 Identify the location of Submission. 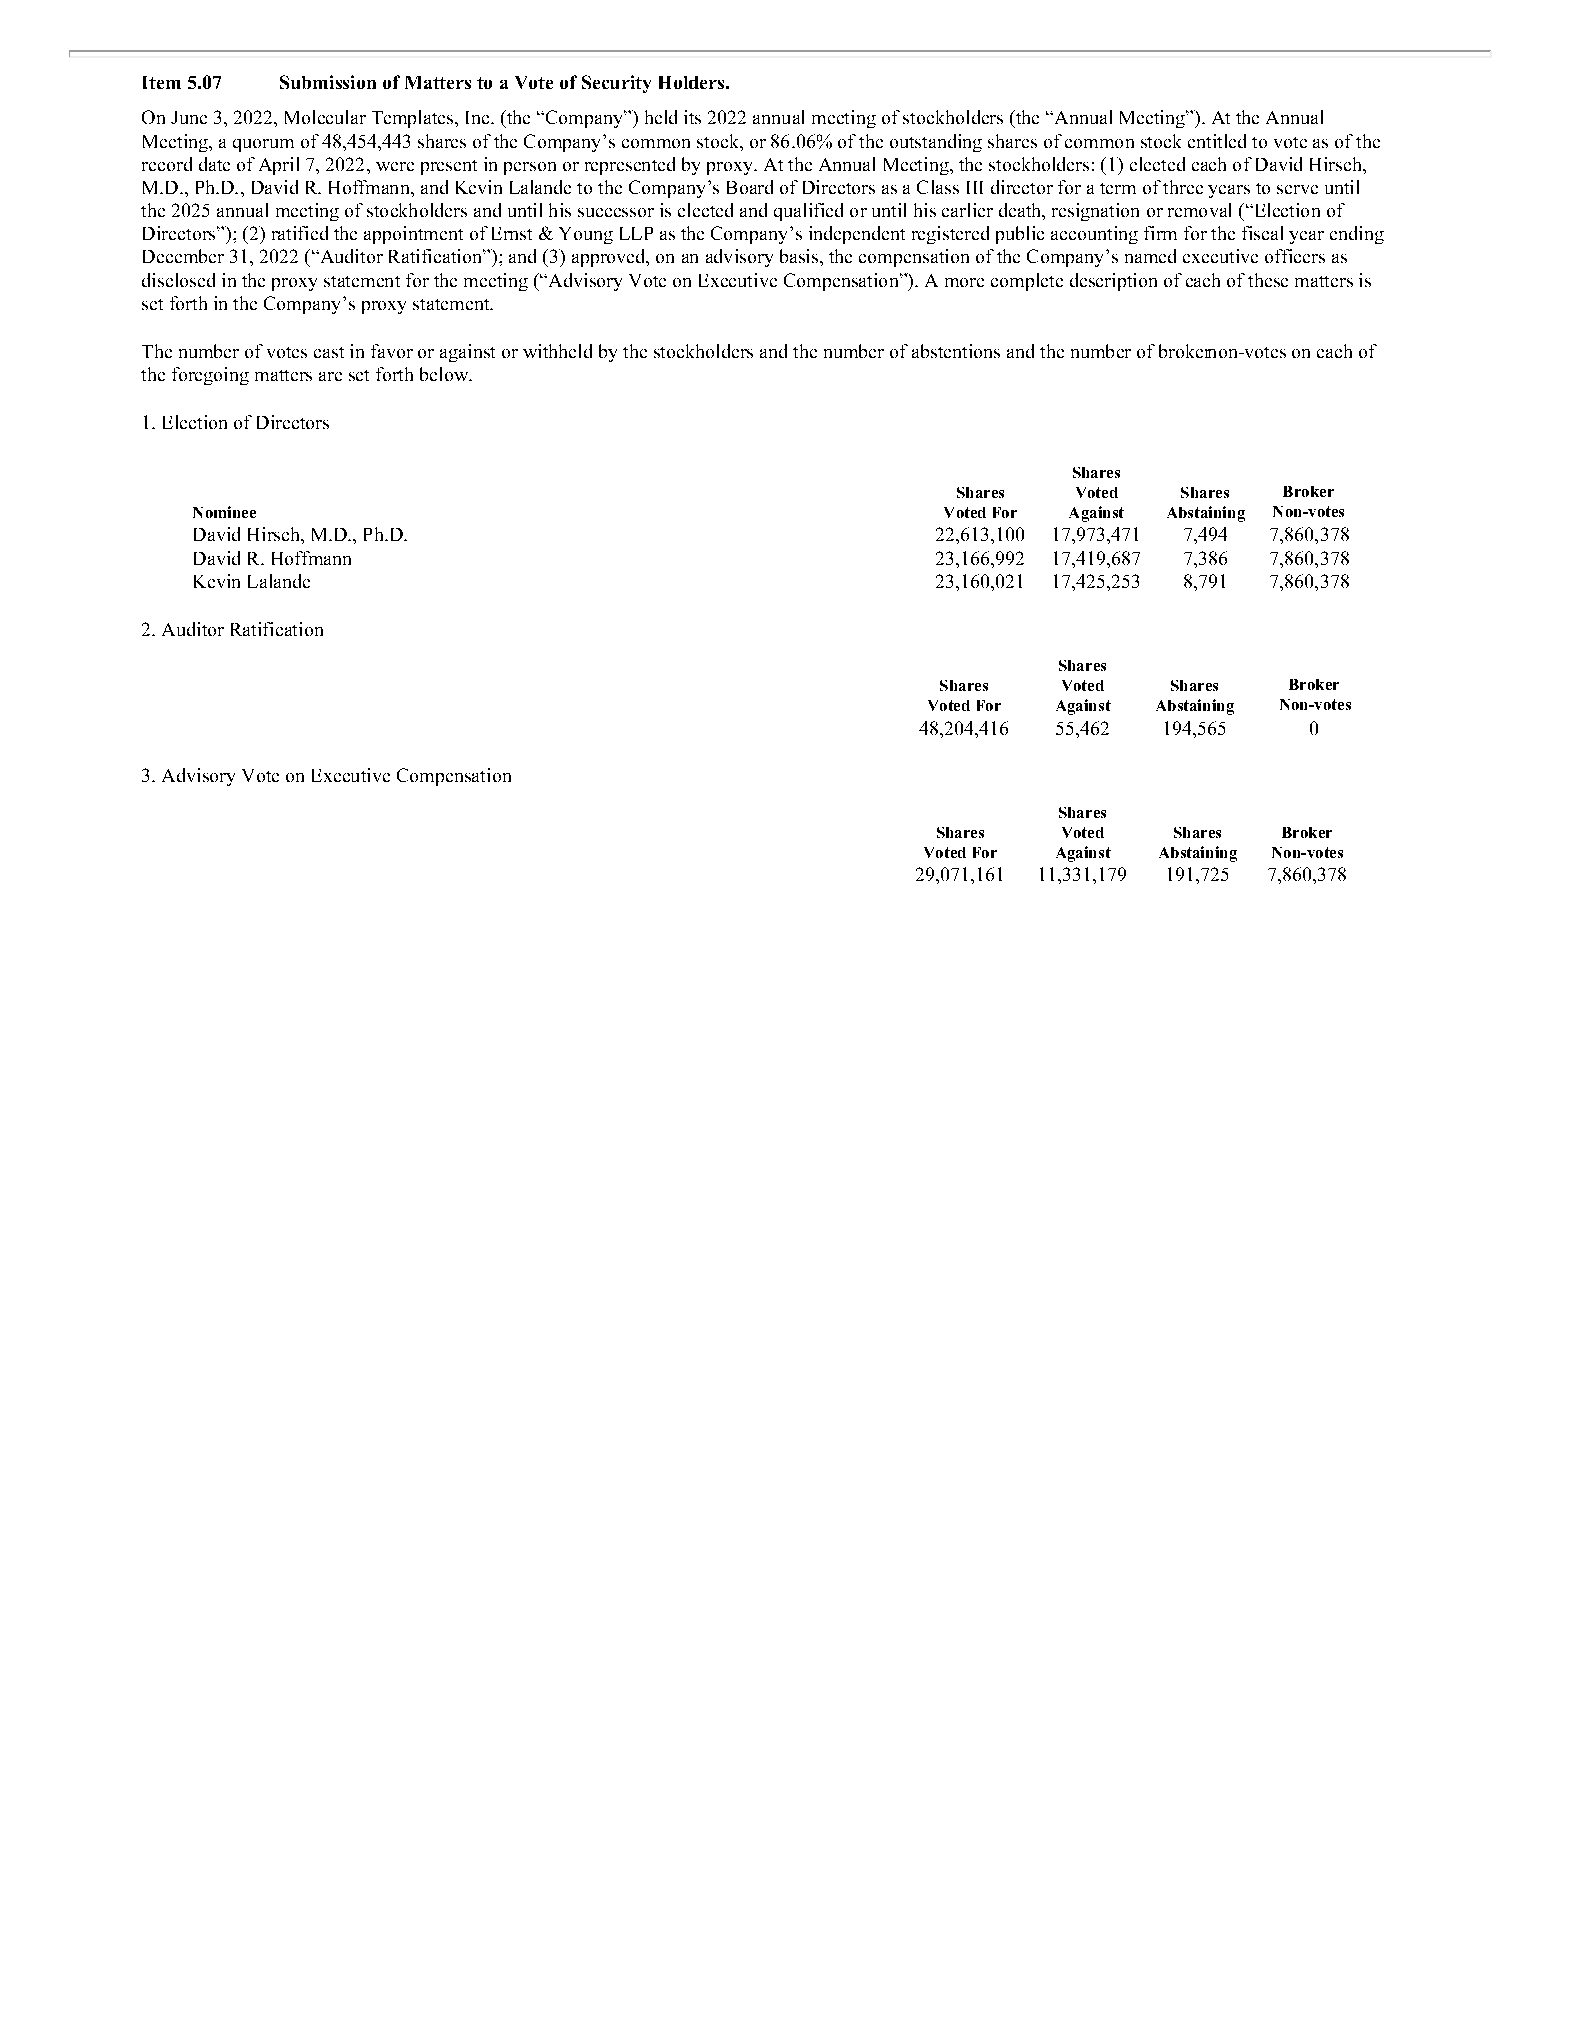
(328, 82).
